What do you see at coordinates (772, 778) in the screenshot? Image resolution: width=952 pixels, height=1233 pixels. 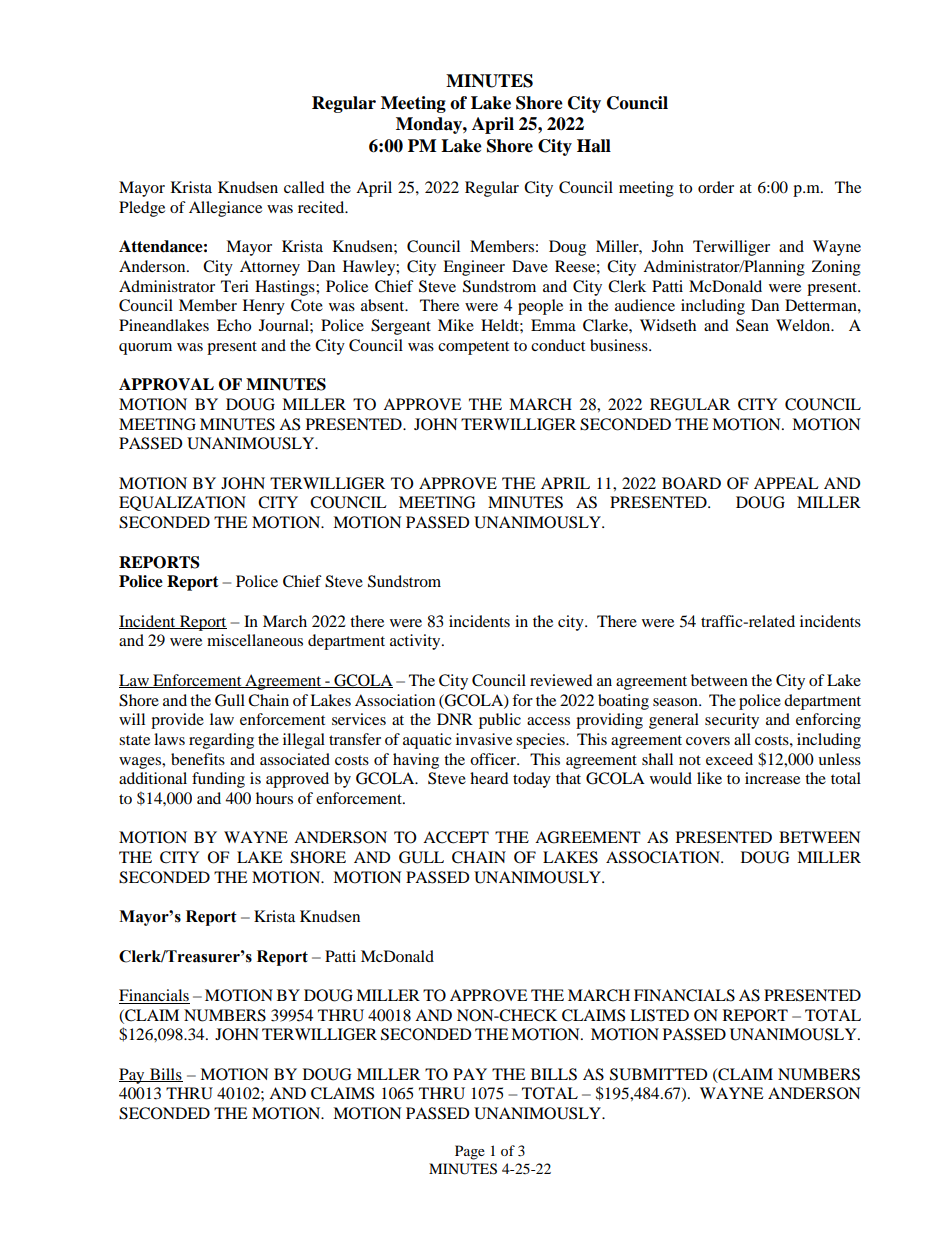 I see `increase` at bounding box center [772, 778].
